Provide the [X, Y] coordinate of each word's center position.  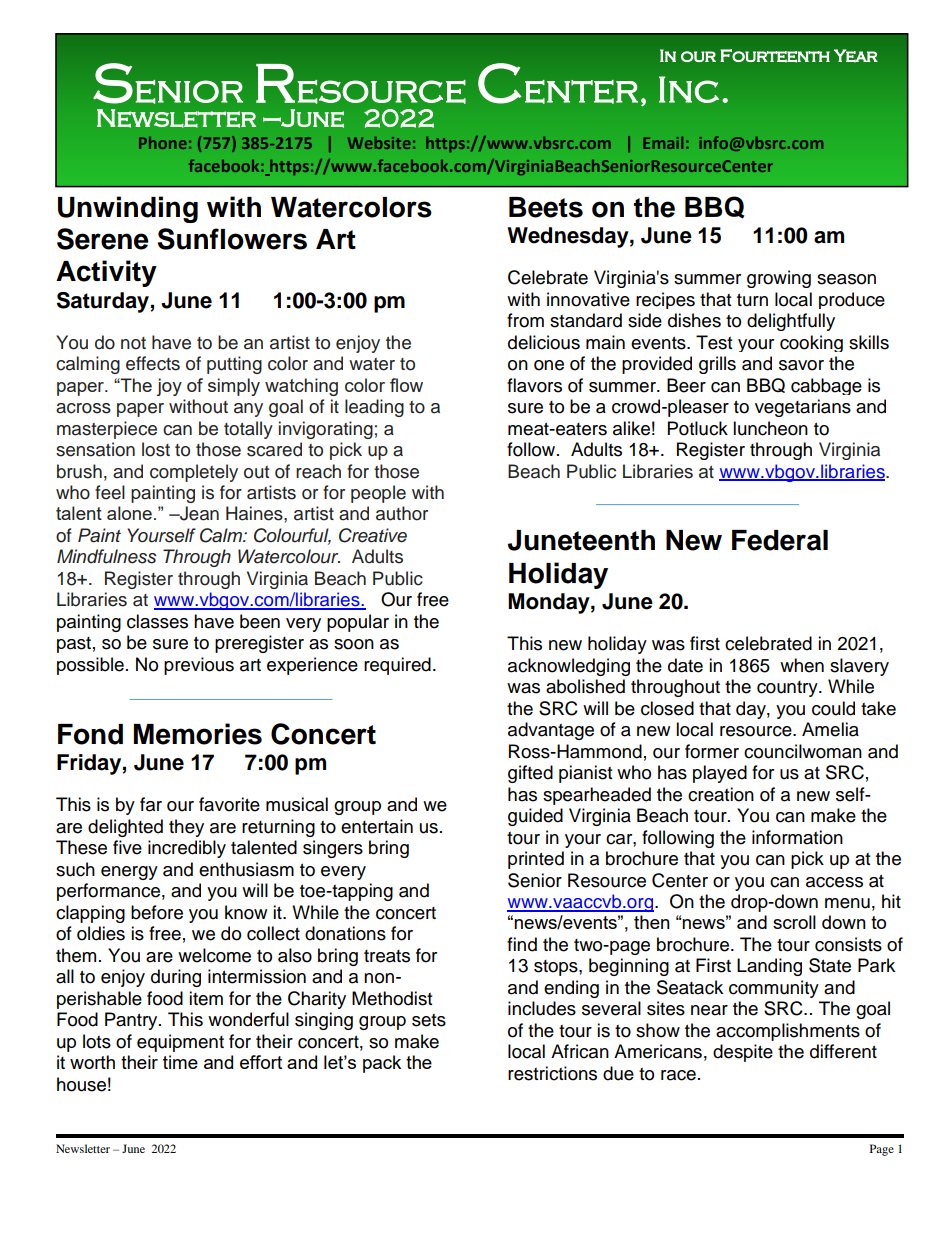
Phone [163, 143]
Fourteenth [775, 56]
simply [234, 387]
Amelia [830, 729]
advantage [551, 731]
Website [379, 143]
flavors [534, 385]
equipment [180, 1043]
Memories [198, 734]
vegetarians [803, 408]
